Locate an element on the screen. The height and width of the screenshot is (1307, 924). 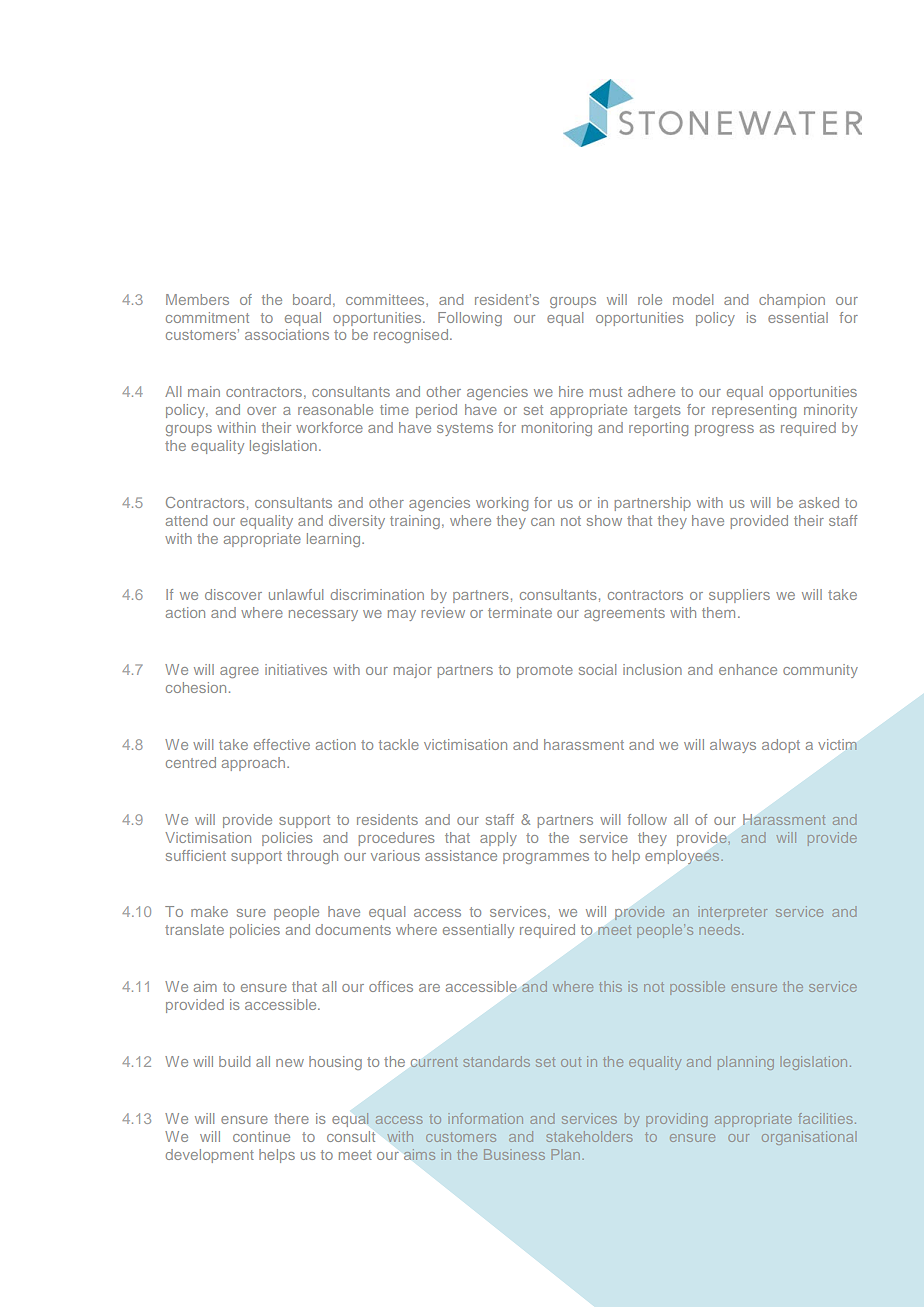
champion is located at coordinates (792, 301).
